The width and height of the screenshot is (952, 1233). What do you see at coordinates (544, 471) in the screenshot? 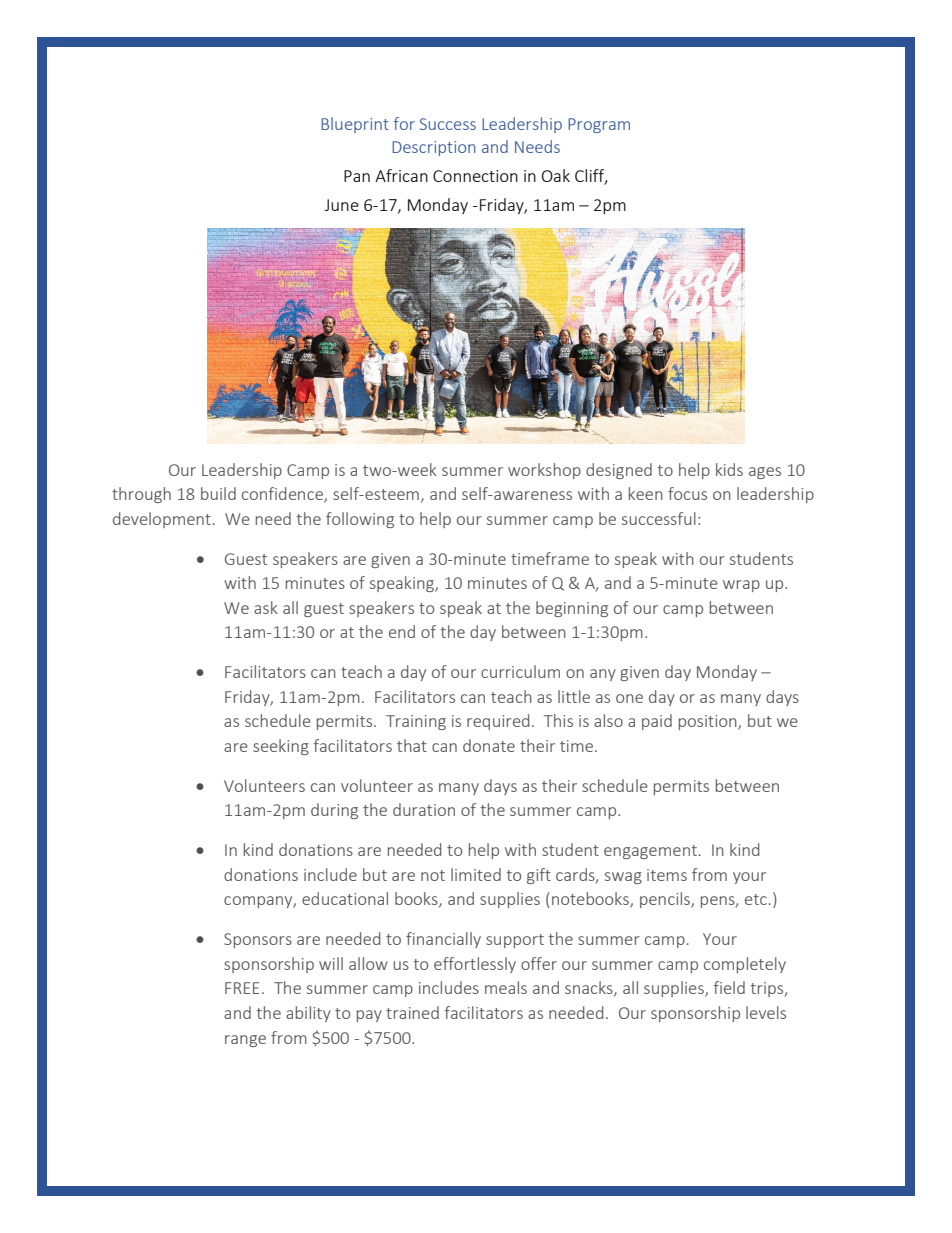
I see `workshop` at bounding box center [544, 471].
